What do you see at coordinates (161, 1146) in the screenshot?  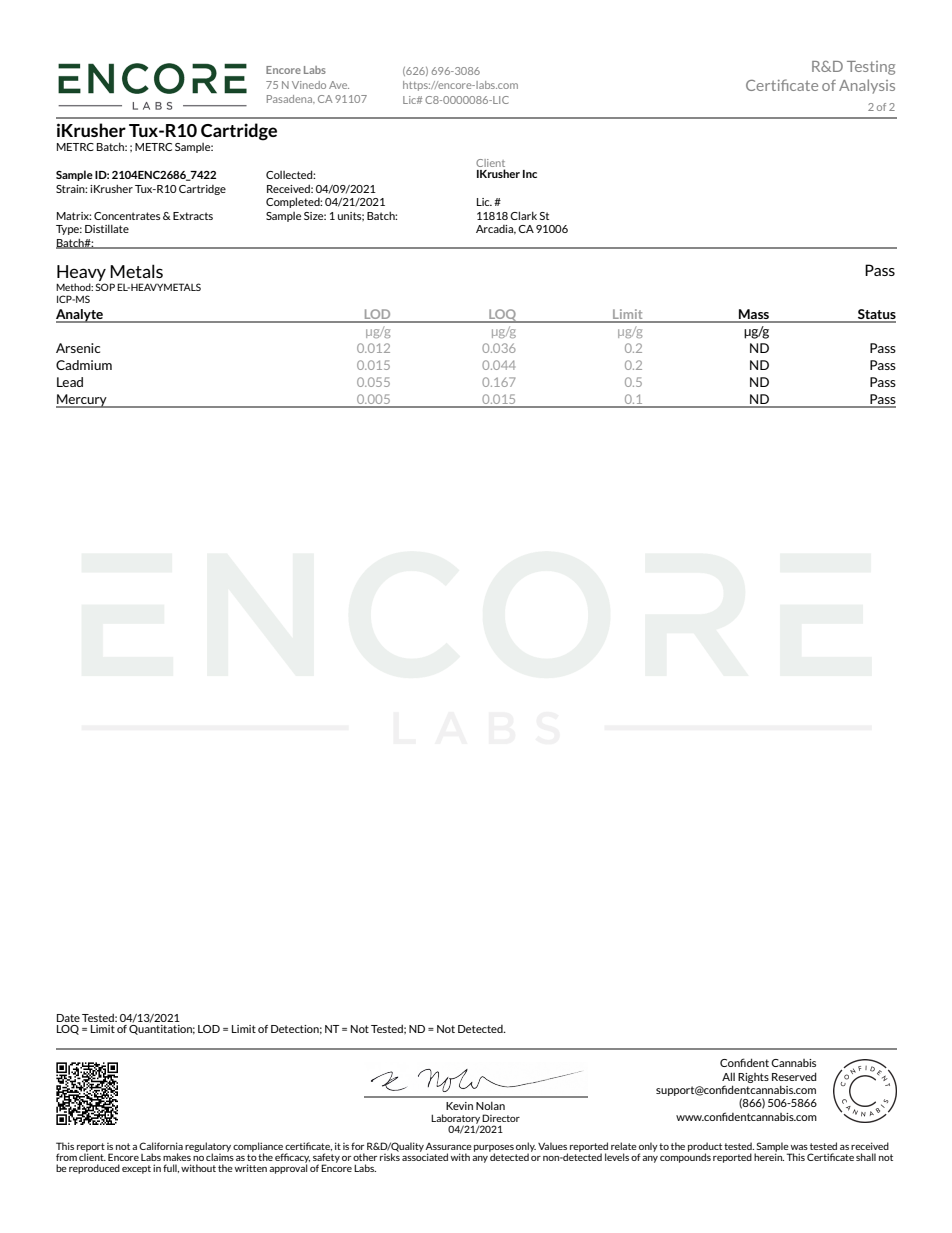 I see `California` at bounding box center [161, 1146].
